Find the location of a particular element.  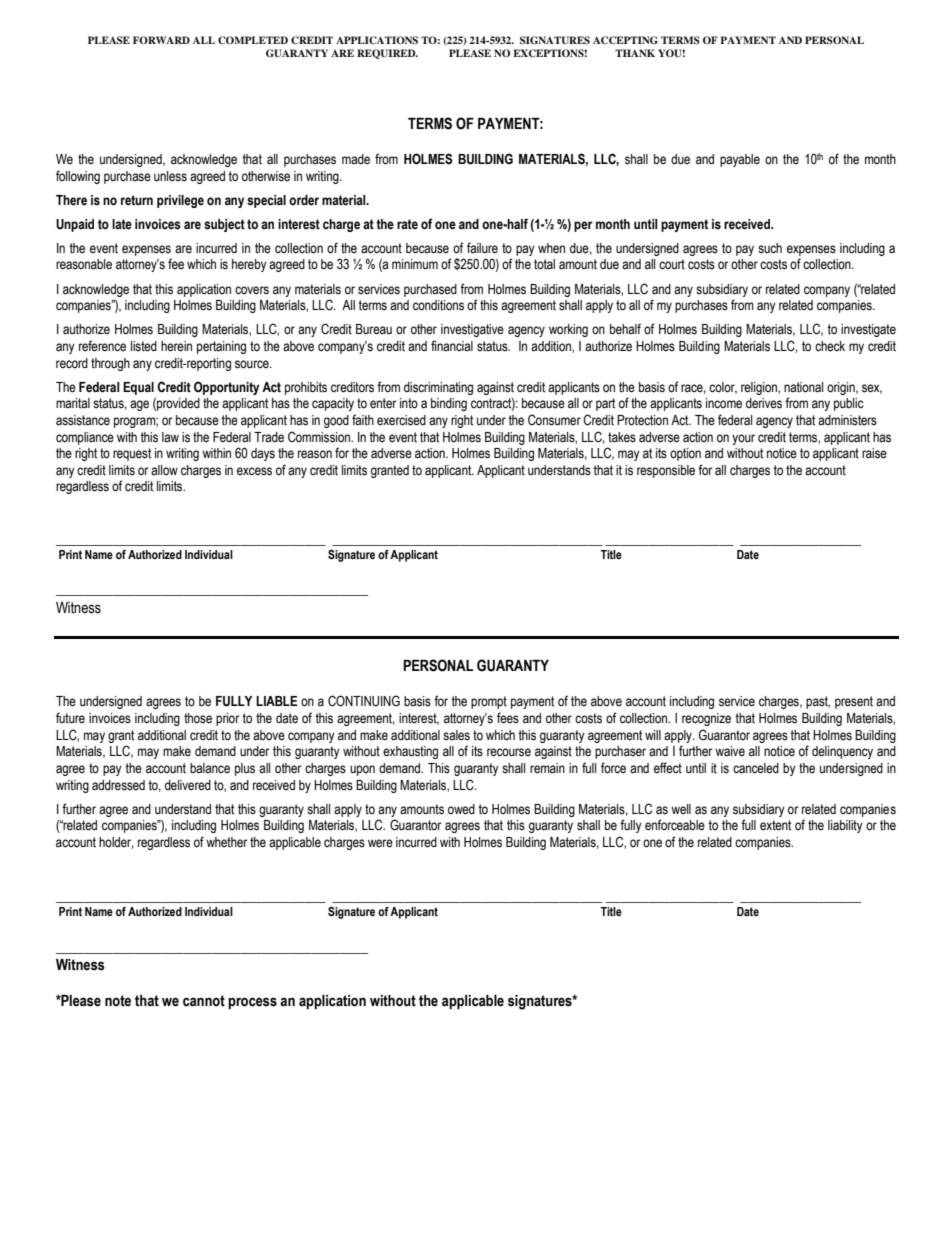

sales is located at coordinates (456, 735).
